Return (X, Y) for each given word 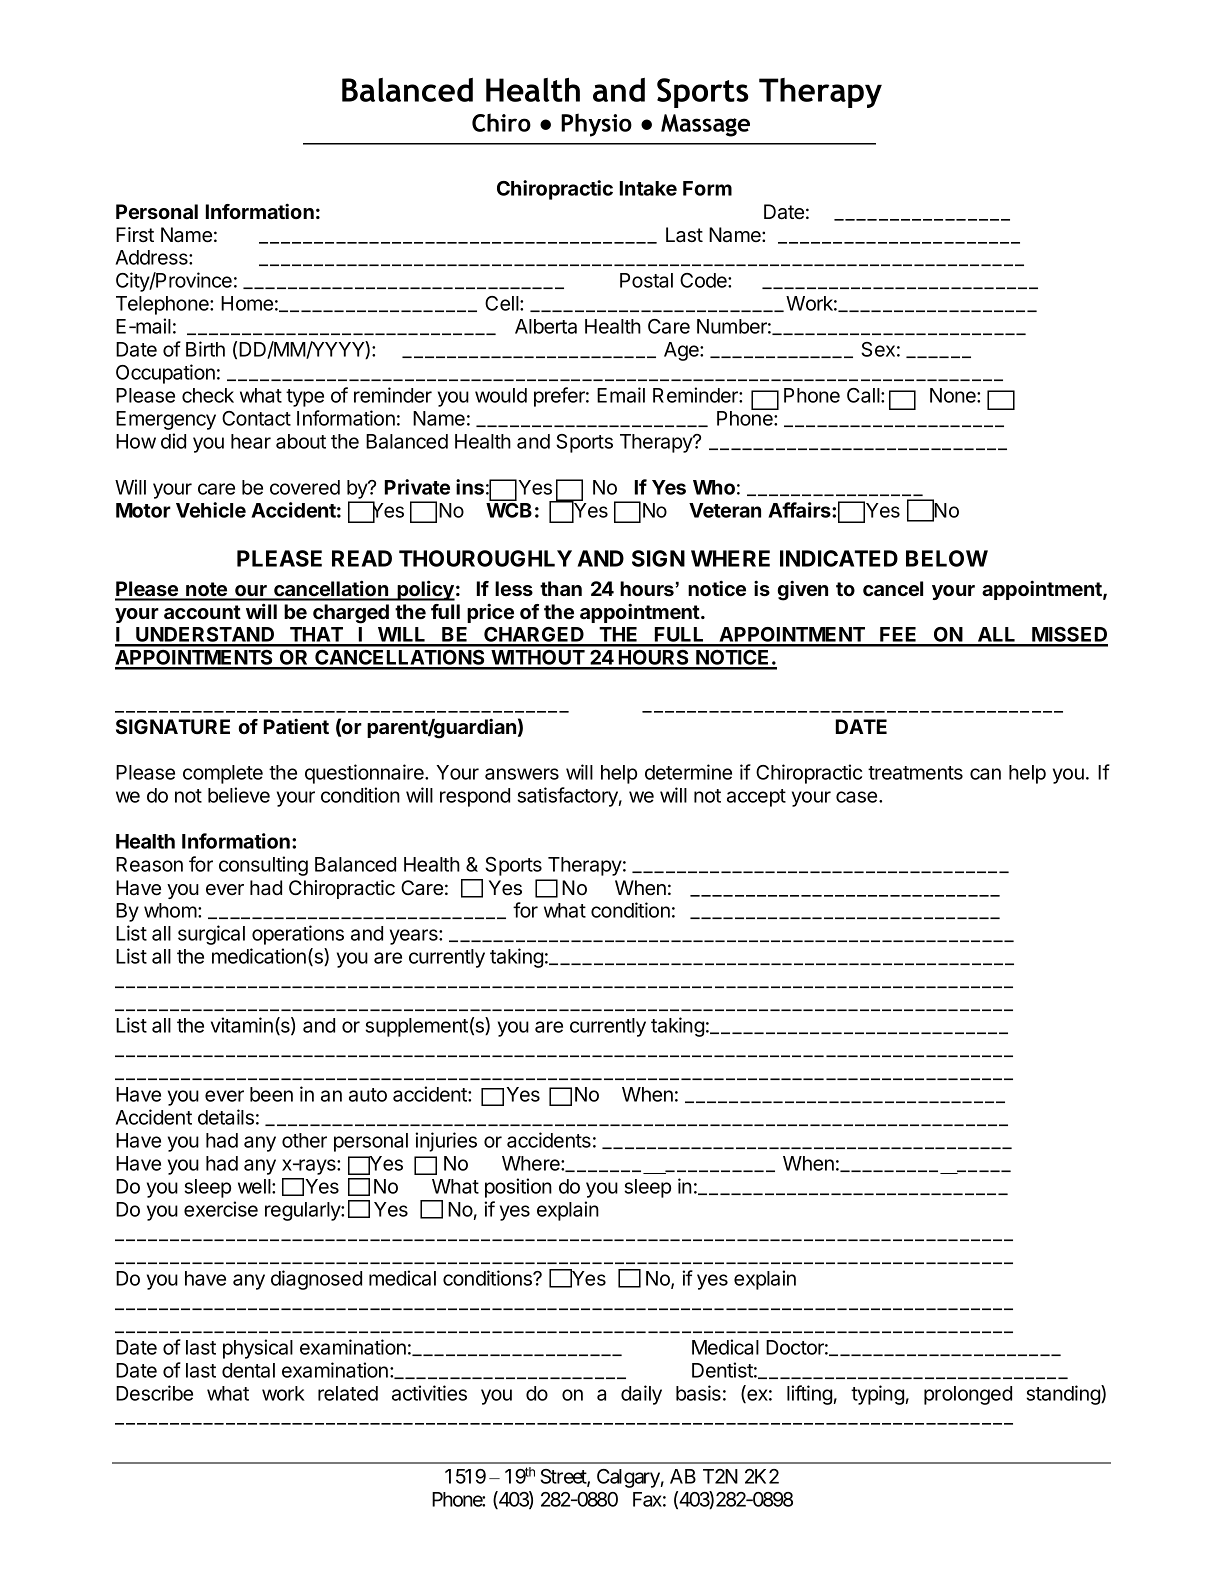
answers (522, 774)
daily (641, 1395)
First (135, 234)
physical (258, 1349)
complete (223, 774)
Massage (705, 125)
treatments (915, 773)
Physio (596, 125)
